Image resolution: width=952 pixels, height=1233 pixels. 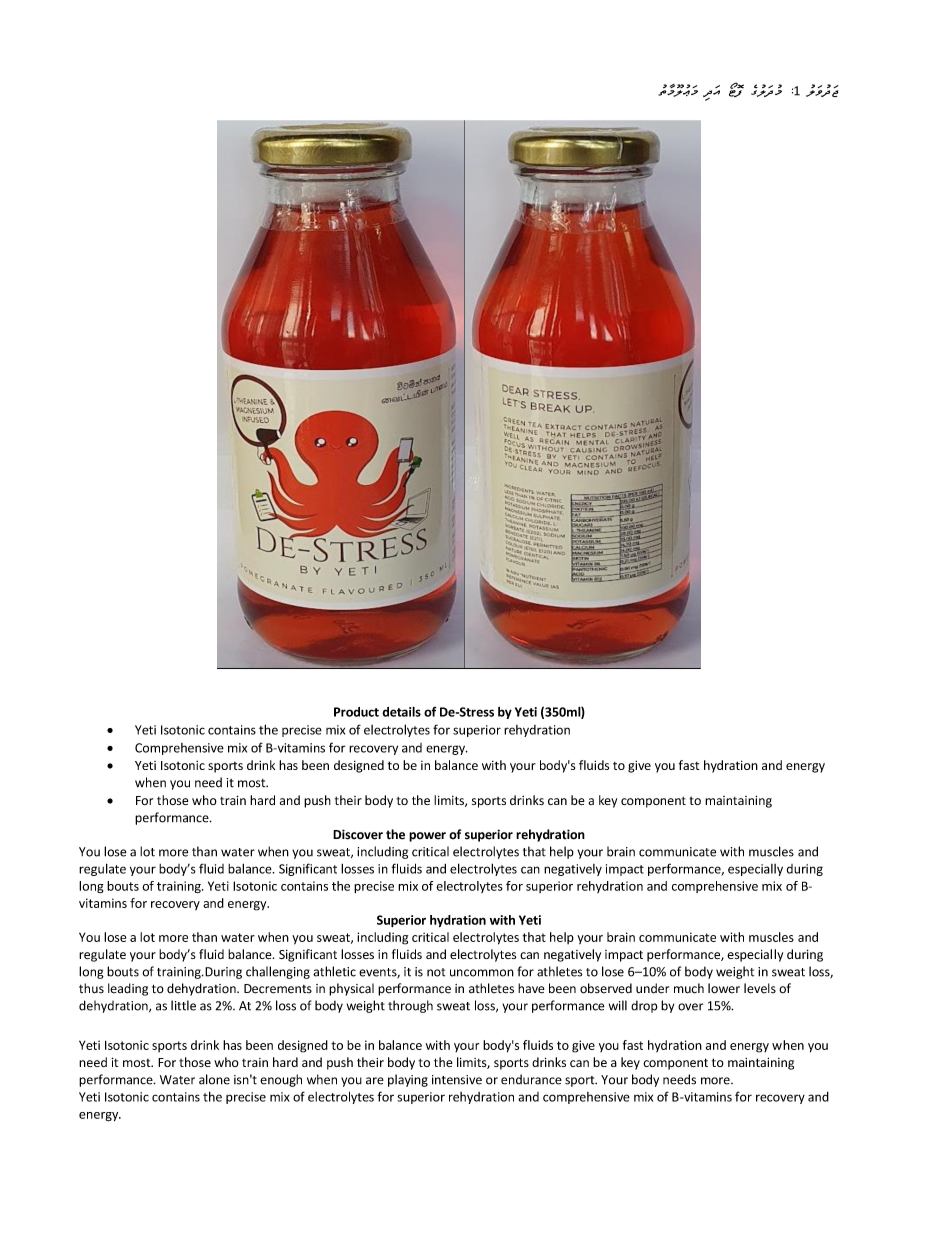 What do you see at coordinates (531, 1079) in the screenshot?
I see `endurance` at bounding box center [531, 1079].
